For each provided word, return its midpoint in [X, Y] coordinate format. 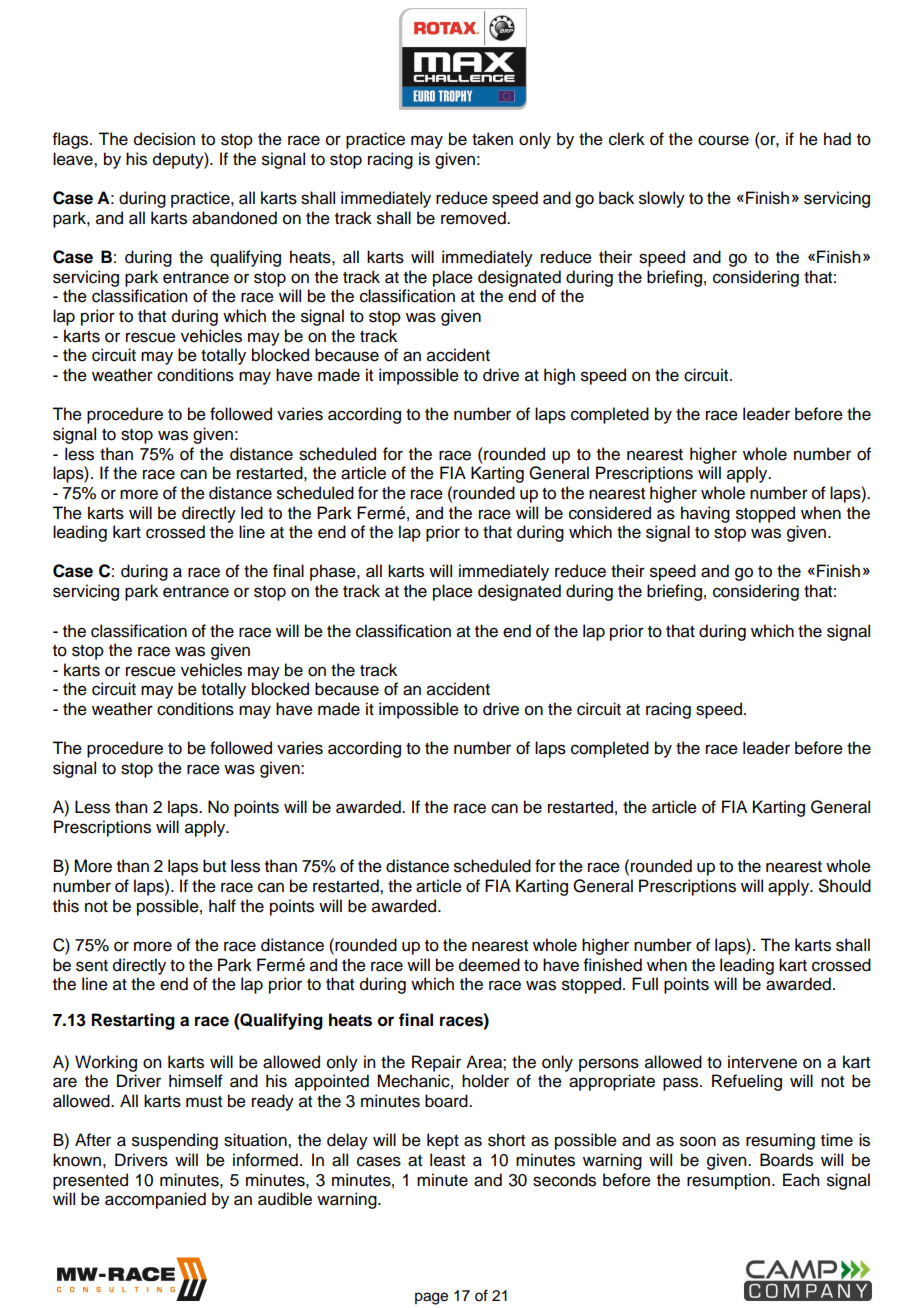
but [214, 866]
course [723, 140]
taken [492, 139]
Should [845, 886]
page [431, 1298]
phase [334, 572]
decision [164, 139]
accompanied [155, 1200]
